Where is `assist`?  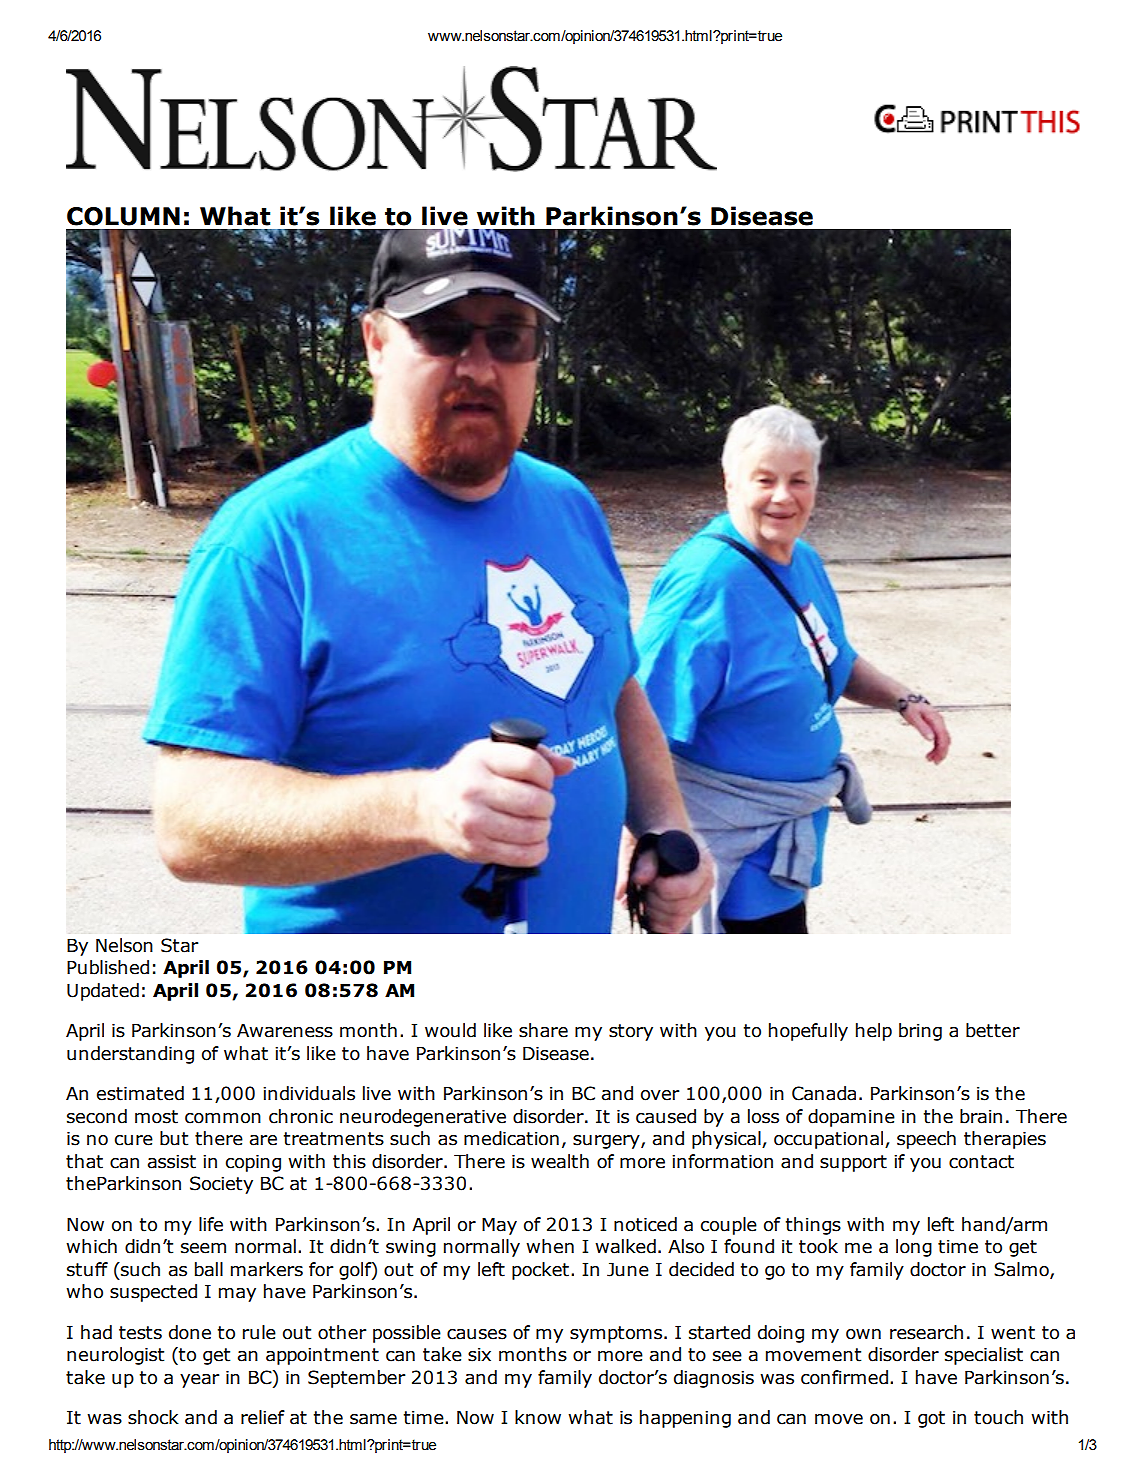 assist is located at coordinates (172, 1161).
